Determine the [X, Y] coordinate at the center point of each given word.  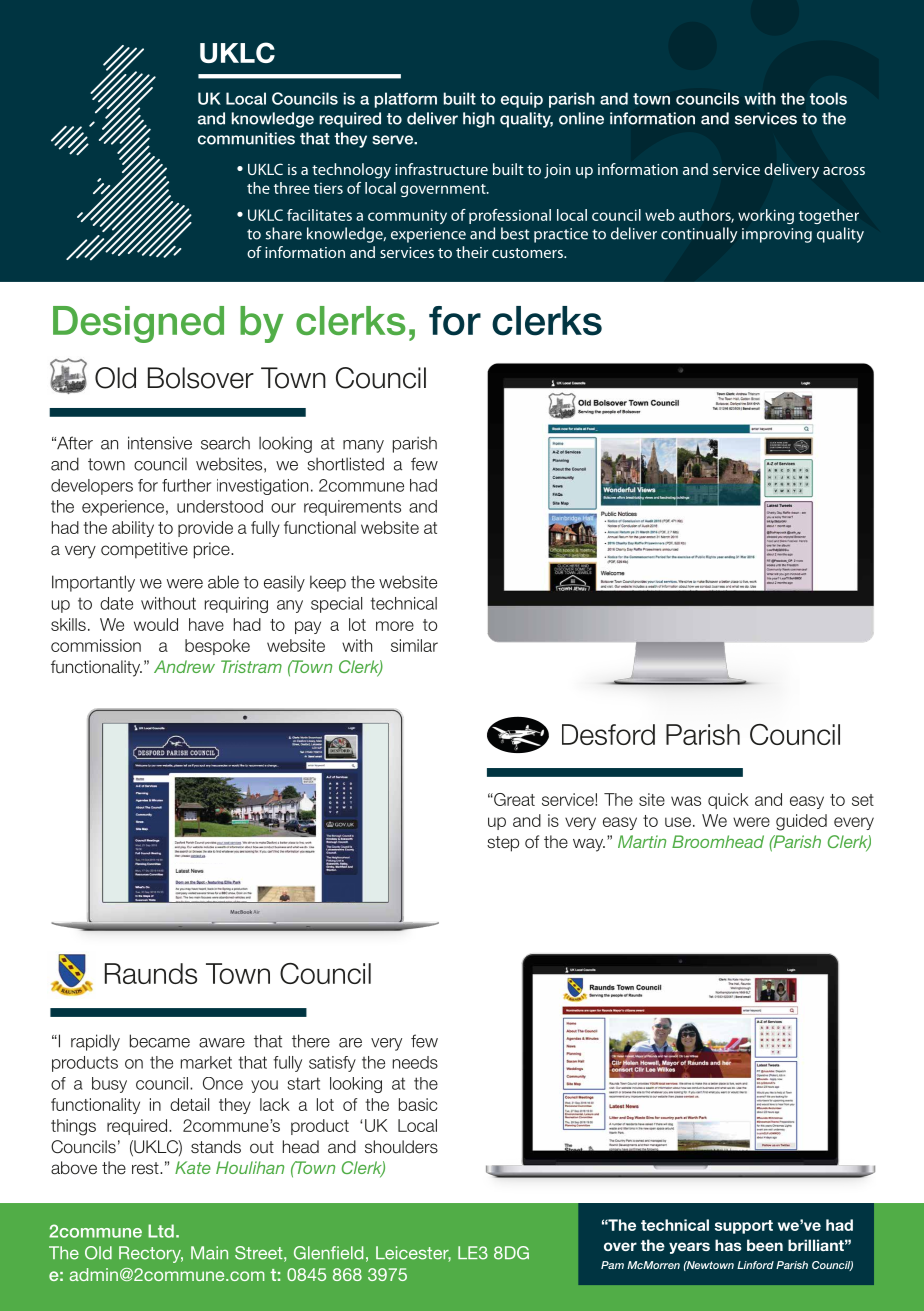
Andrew [184, 666]
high [479, 120]
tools [828, 98]
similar [414, 645]
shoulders [401, 1147]
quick [728, 801]
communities [246, 138]
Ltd [161, 1231]
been [765, 1245]
